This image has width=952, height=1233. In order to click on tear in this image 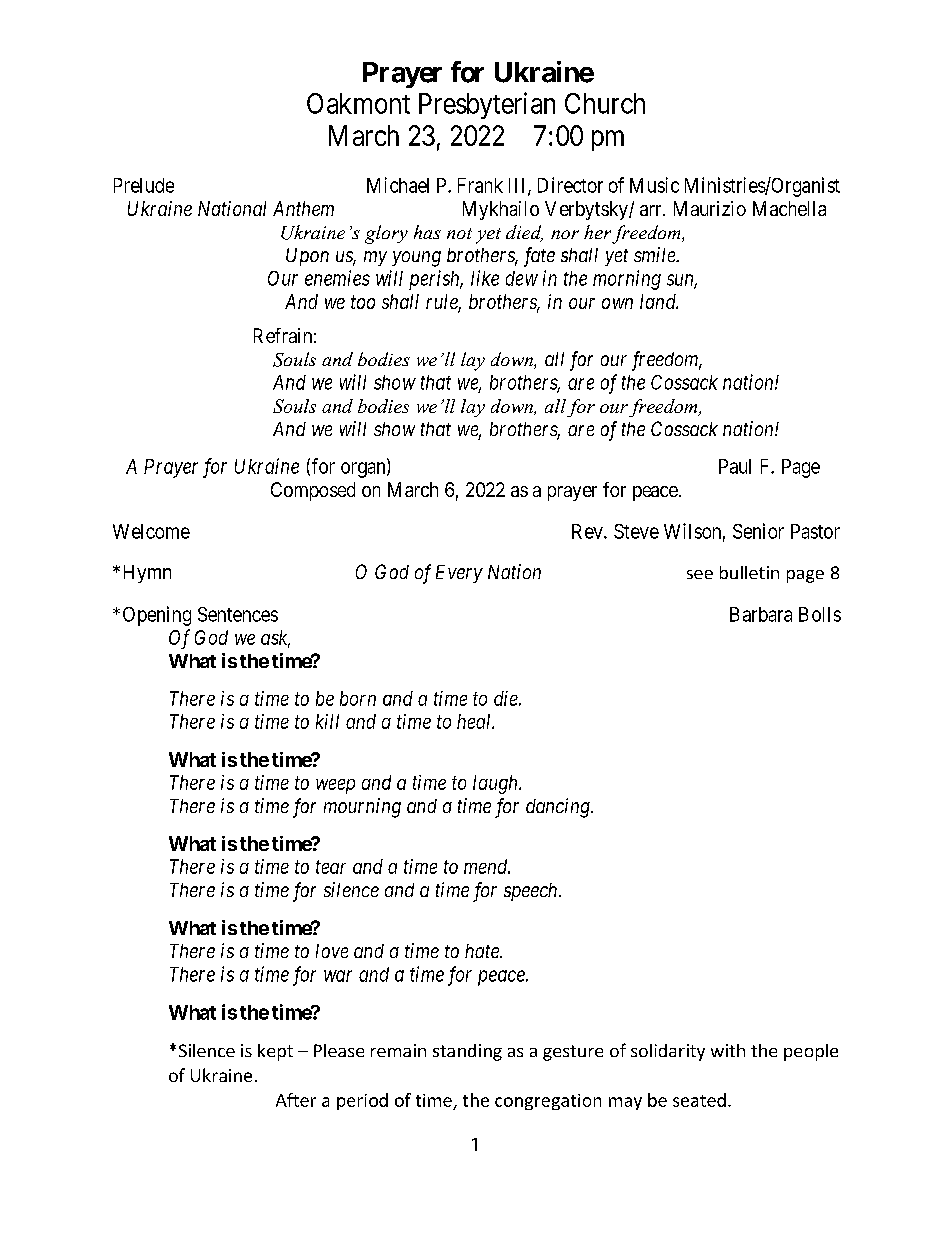, I will do `click(331, 867)`.
